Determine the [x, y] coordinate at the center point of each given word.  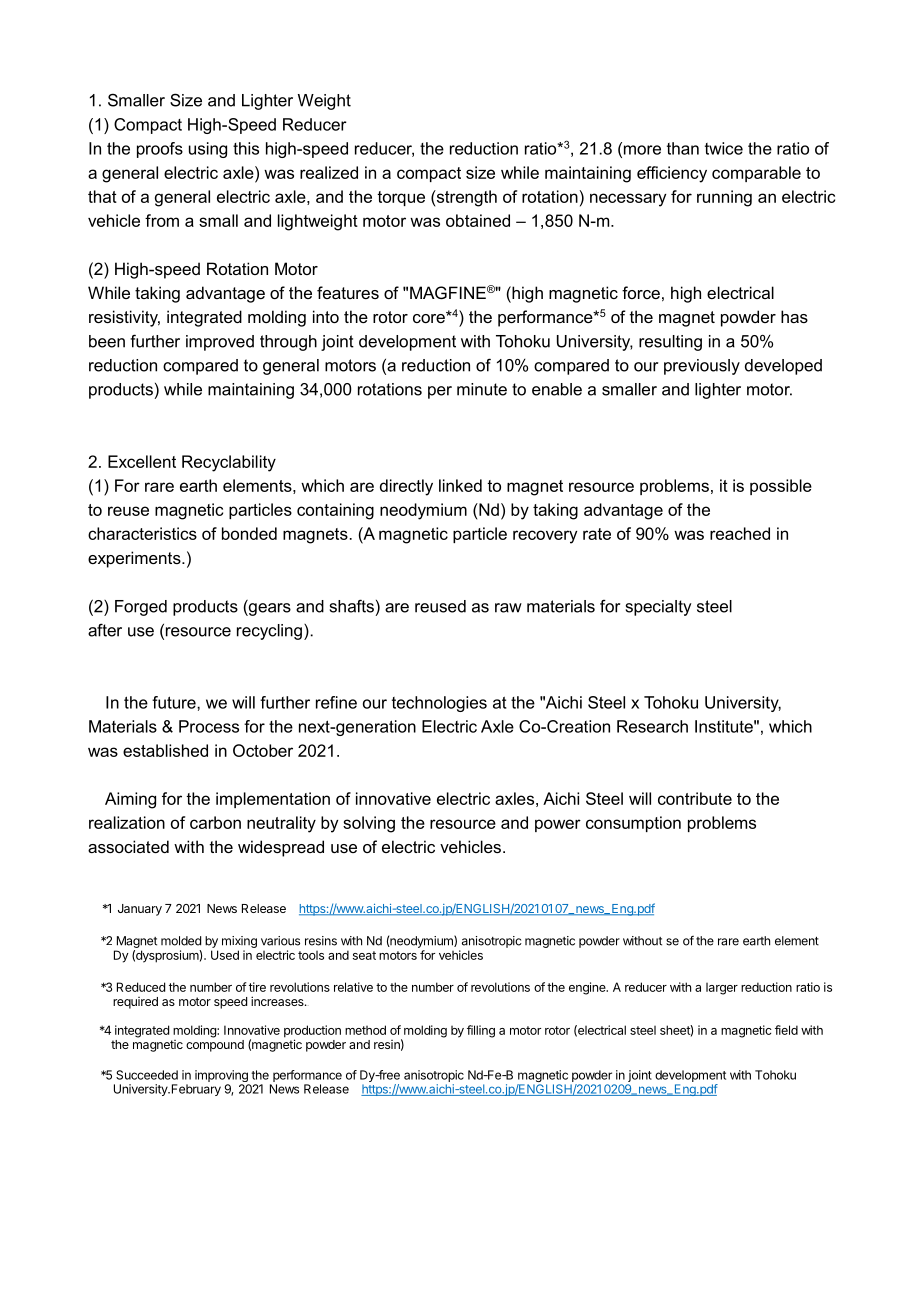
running [724, 198]
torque [401, 198]
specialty [659, 608]
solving [369, 824]
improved [220, 343]
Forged [141, 608]
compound [215, 1046]
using [208, 150]
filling [481, 1031]
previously [702, 367]
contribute [695, 798]
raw [508, 608]
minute [482, 389]
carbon [215, 822]
